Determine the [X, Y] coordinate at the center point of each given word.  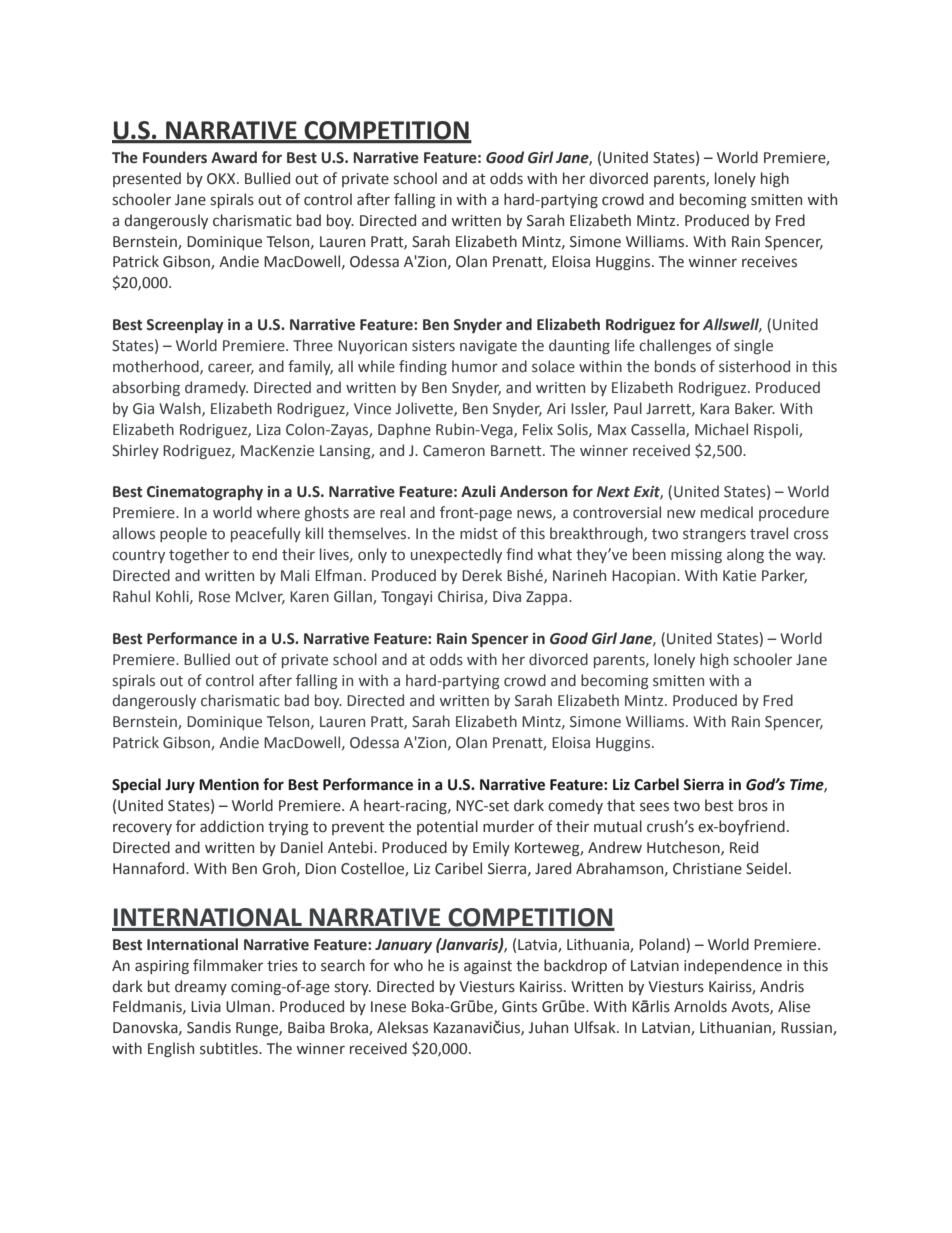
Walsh [181, 409]
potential [447, 827]
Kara [714, 408]
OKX [222, 179]
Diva [507, 596]
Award [234, 157]
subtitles [230, 1048]
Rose [214, 597]
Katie [739, 576]
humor [475, 366]
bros [753, 805]
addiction [232, 826]
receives [769, 262]
